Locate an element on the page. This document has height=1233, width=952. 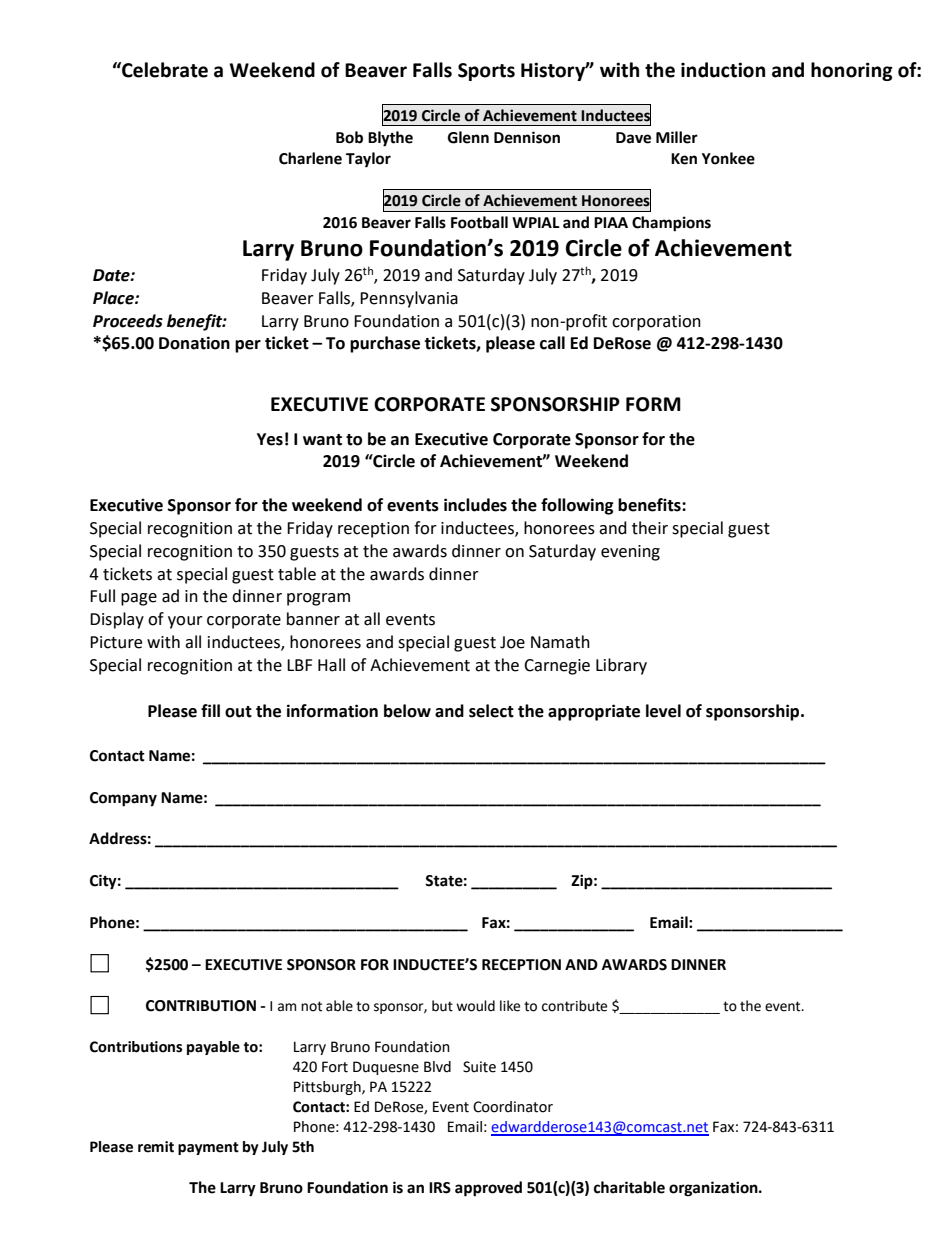
fill is located at coordinates (210, 710).
